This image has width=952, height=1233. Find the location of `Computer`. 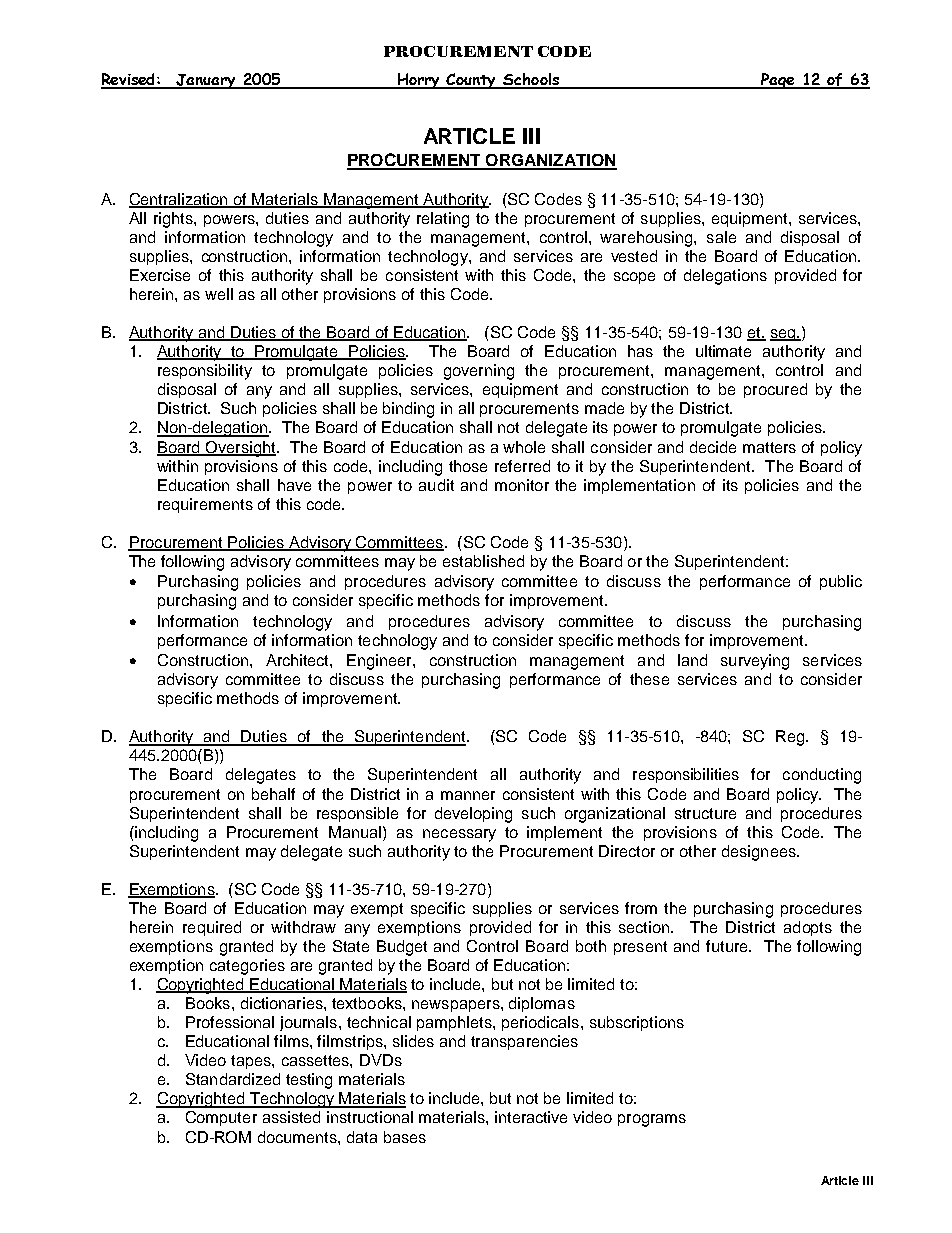

Computer is located at coordinates (221, 1118).
